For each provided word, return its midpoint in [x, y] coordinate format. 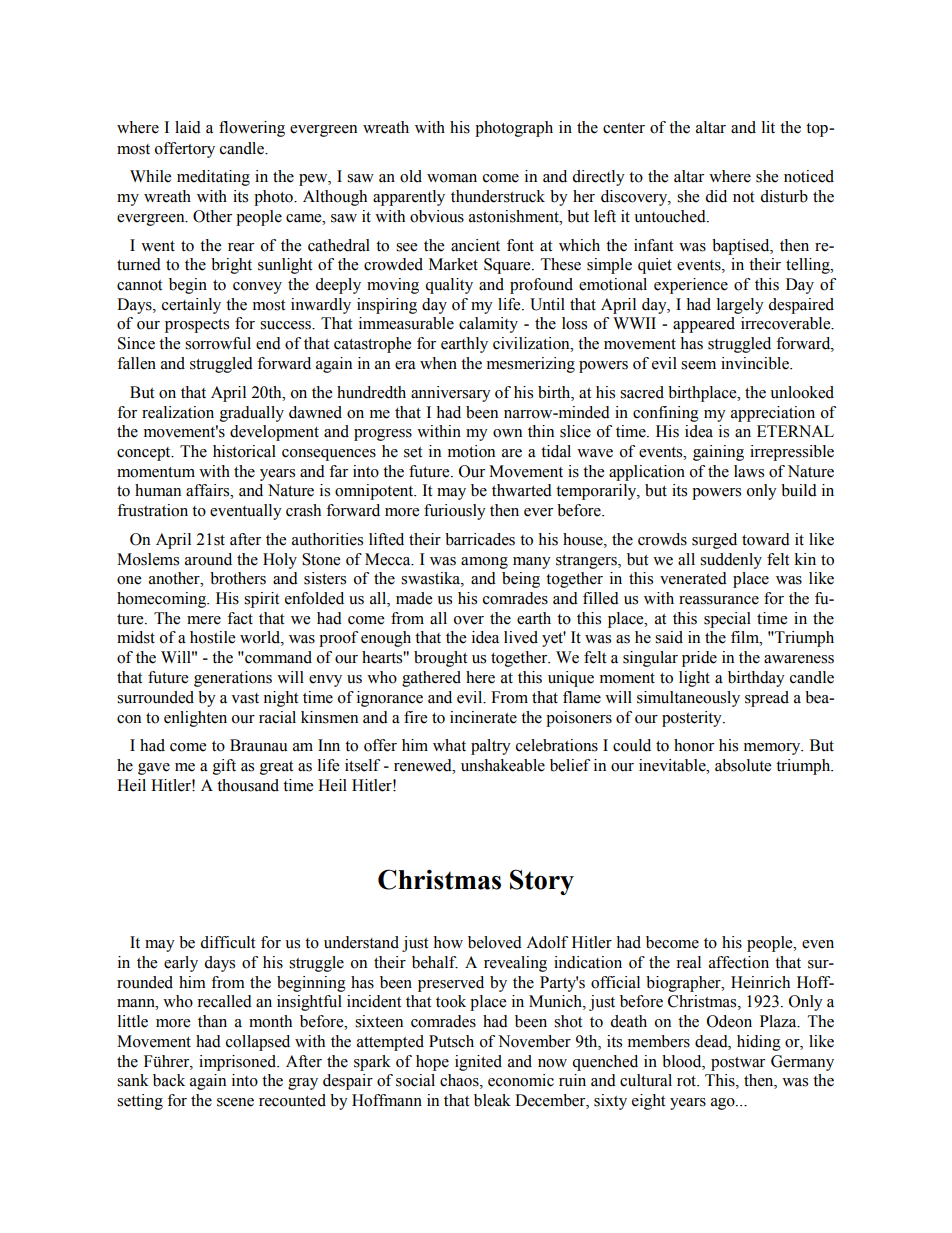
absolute [743, 765]
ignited [478, 1063]
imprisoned [239, 1063]
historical [244, 451]
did [716, 196]
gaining [718, 453]
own [507, 433]
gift [224, 767]
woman [452, 178]
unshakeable [503, 765]
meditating [213, 178]
